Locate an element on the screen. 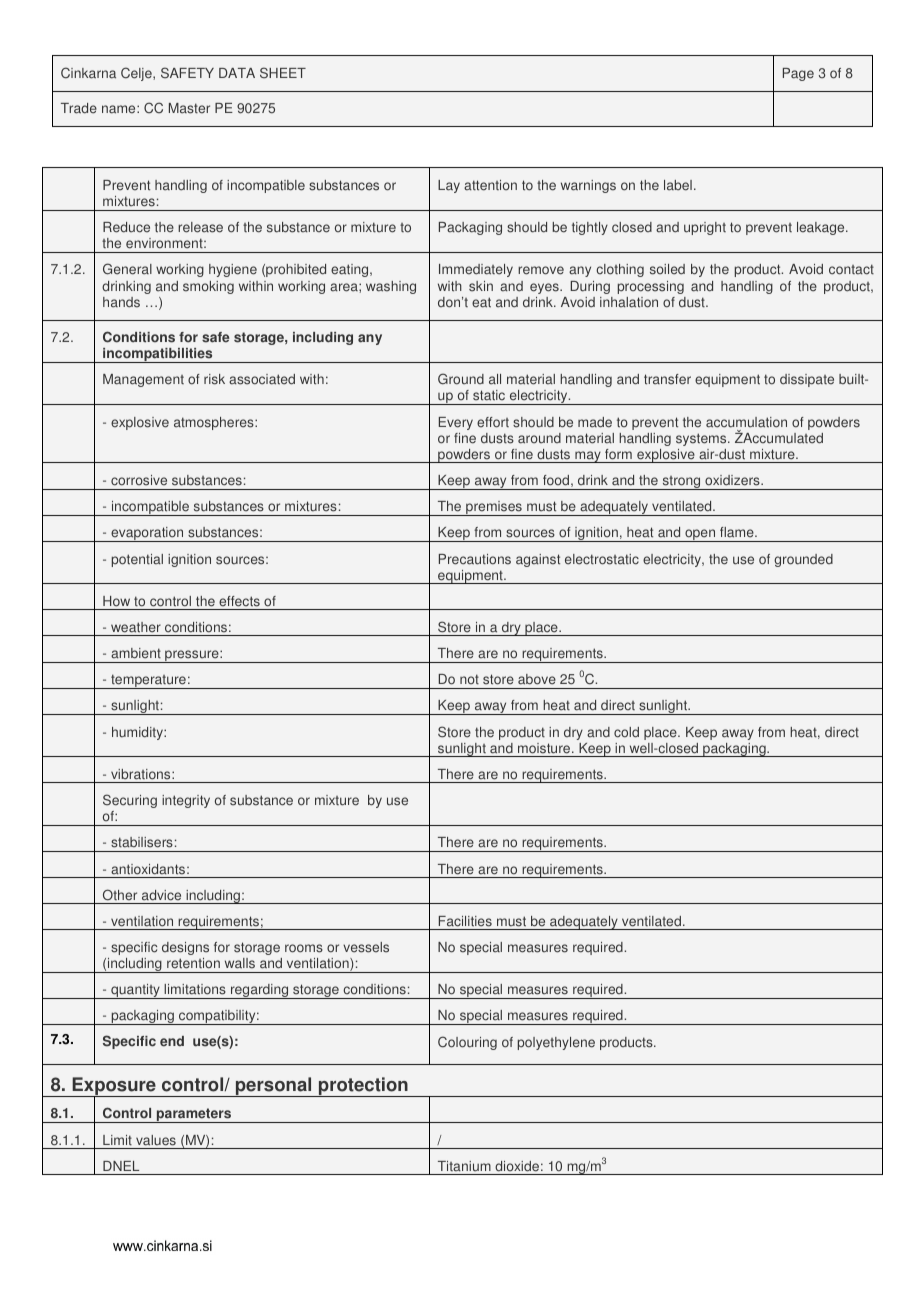  moisture is located at coordinates (545, 748).
